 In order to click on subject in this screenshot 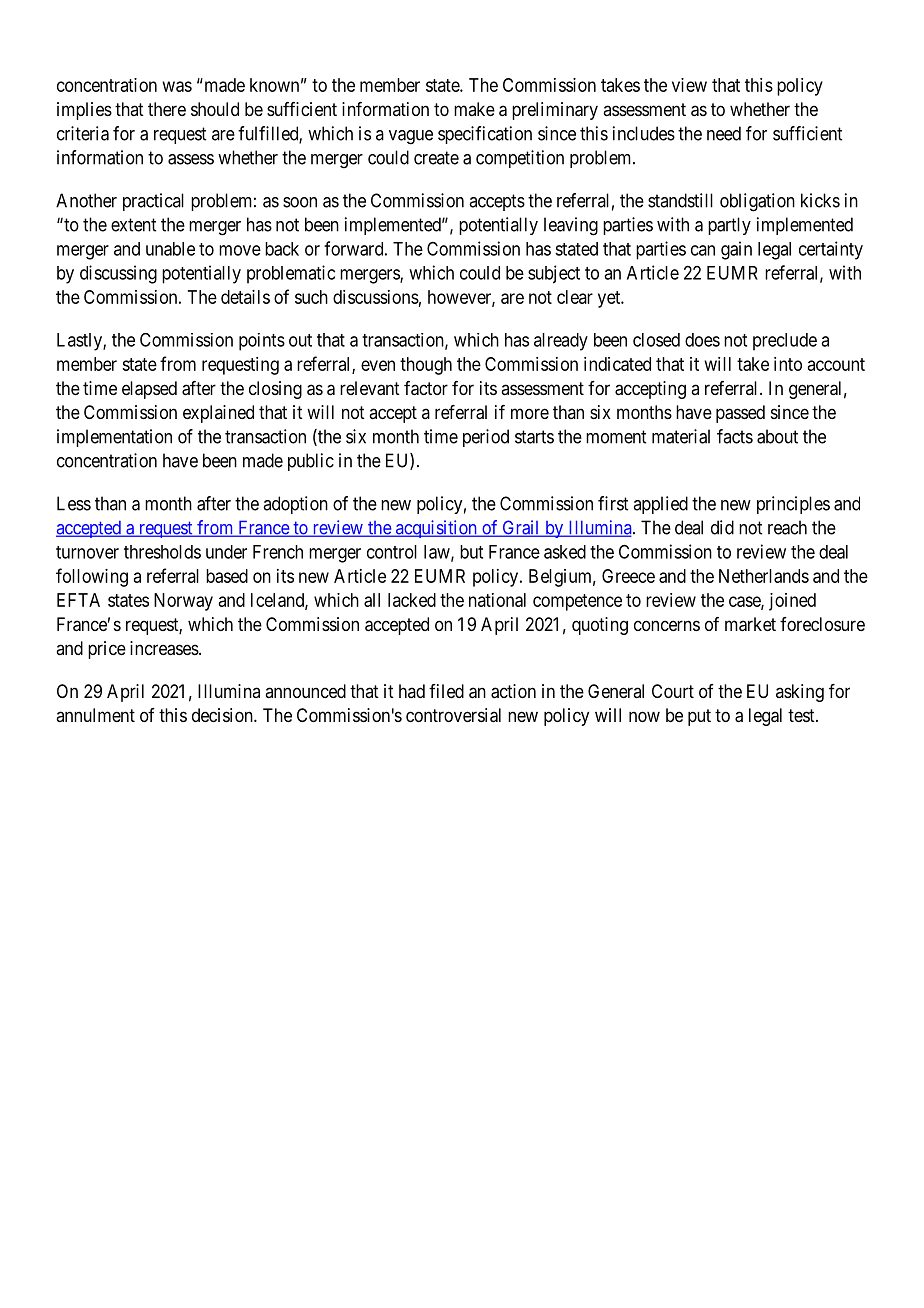, I will do `click(554, 274)`.
